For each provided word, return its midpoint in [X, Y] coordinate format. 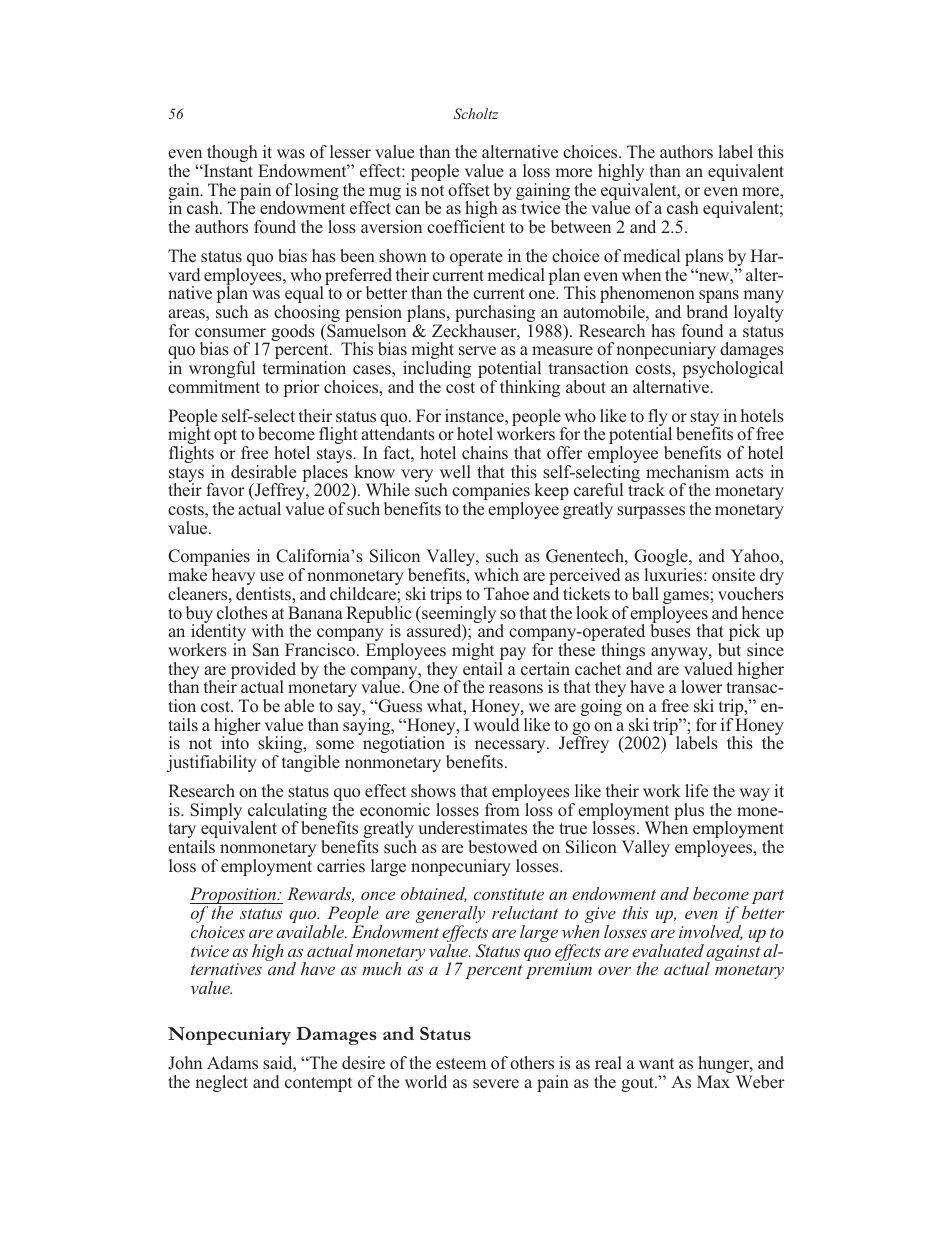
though [232, 155]
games [687, 599]
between [581, 226]
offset [469, 189]
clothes [242, 613]
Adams [232, 1062]
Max [713, 1081]
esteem [461, 1064]
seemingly [458, 616]
